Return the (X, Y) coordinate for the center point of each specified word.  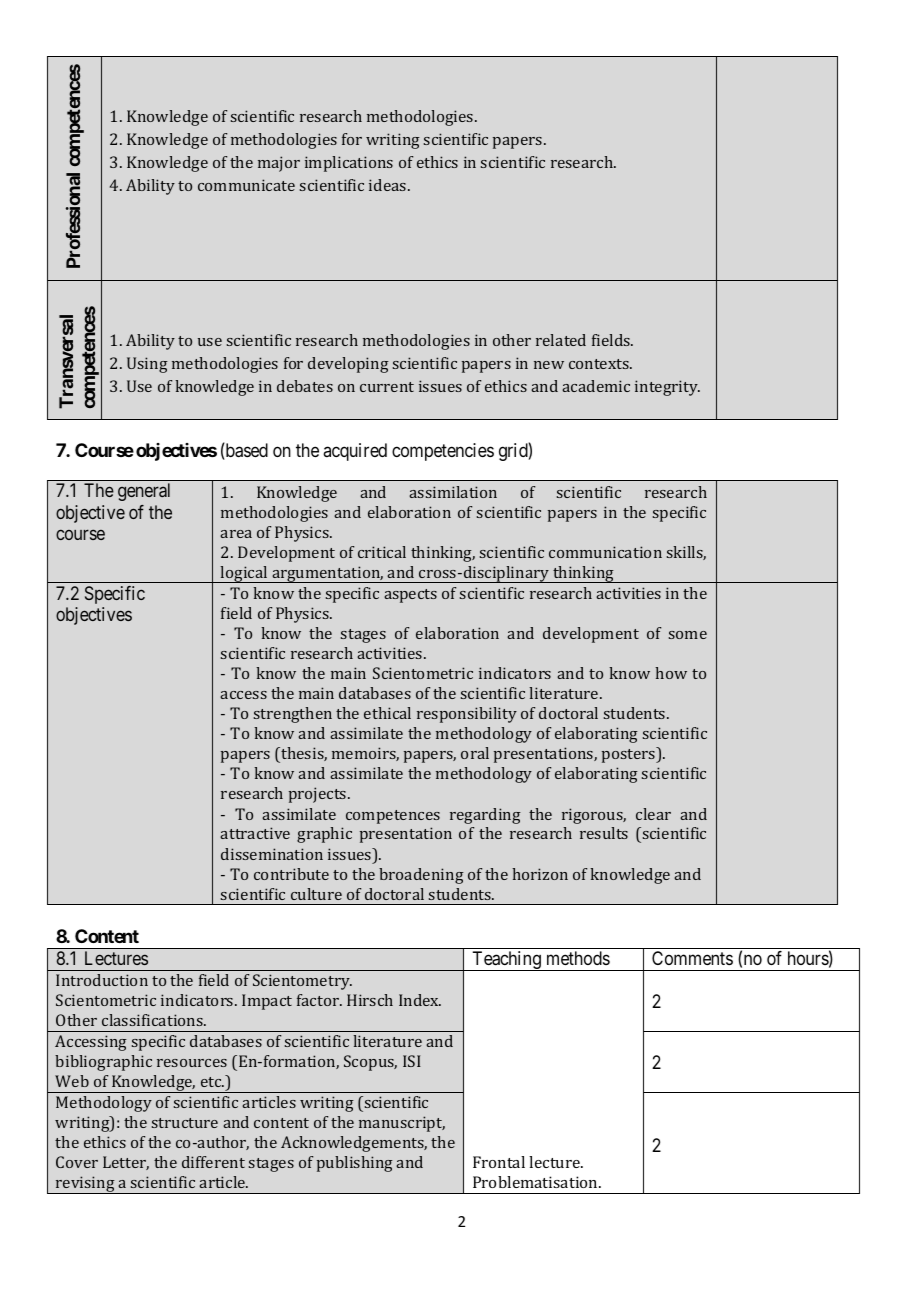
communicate (246, 185)
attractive (255, 833)
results (604, 833)
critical (382, 552)
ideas (389, 185)
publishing (355, 1164)
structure (185, 1123)
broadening (421, 876)
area (236, 534)
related (561, 340)
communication (605, 552)
